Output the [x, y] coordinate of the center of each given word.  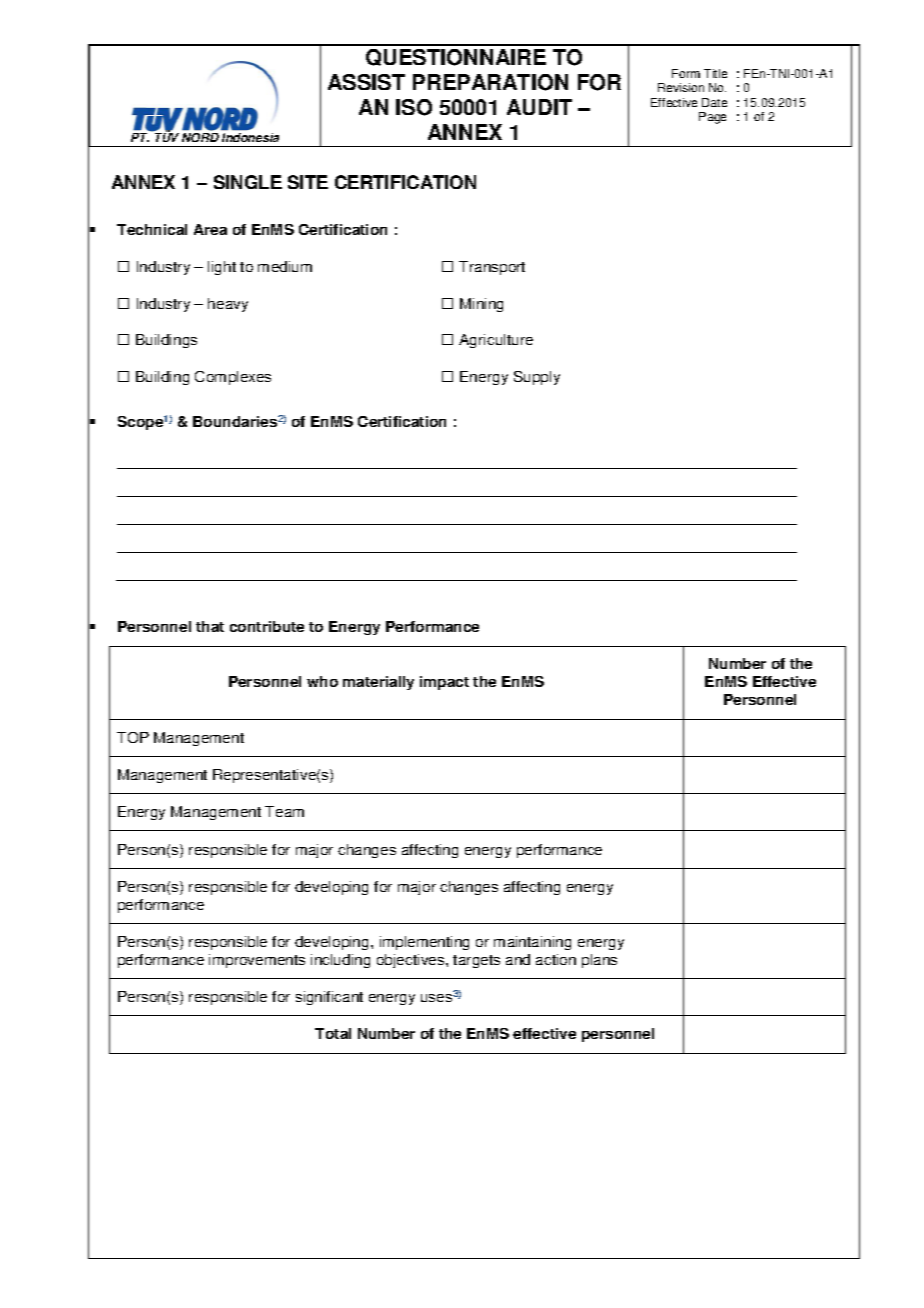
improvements [257, 961]
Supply [537, 378]
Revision [681, 87]
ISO [414, 107]
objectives [412, 961]
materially [378, 683]
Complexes [233, 378]
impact [444, 683]
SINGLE [248, 182]
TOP [133, 737]
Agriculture [496, 341]
